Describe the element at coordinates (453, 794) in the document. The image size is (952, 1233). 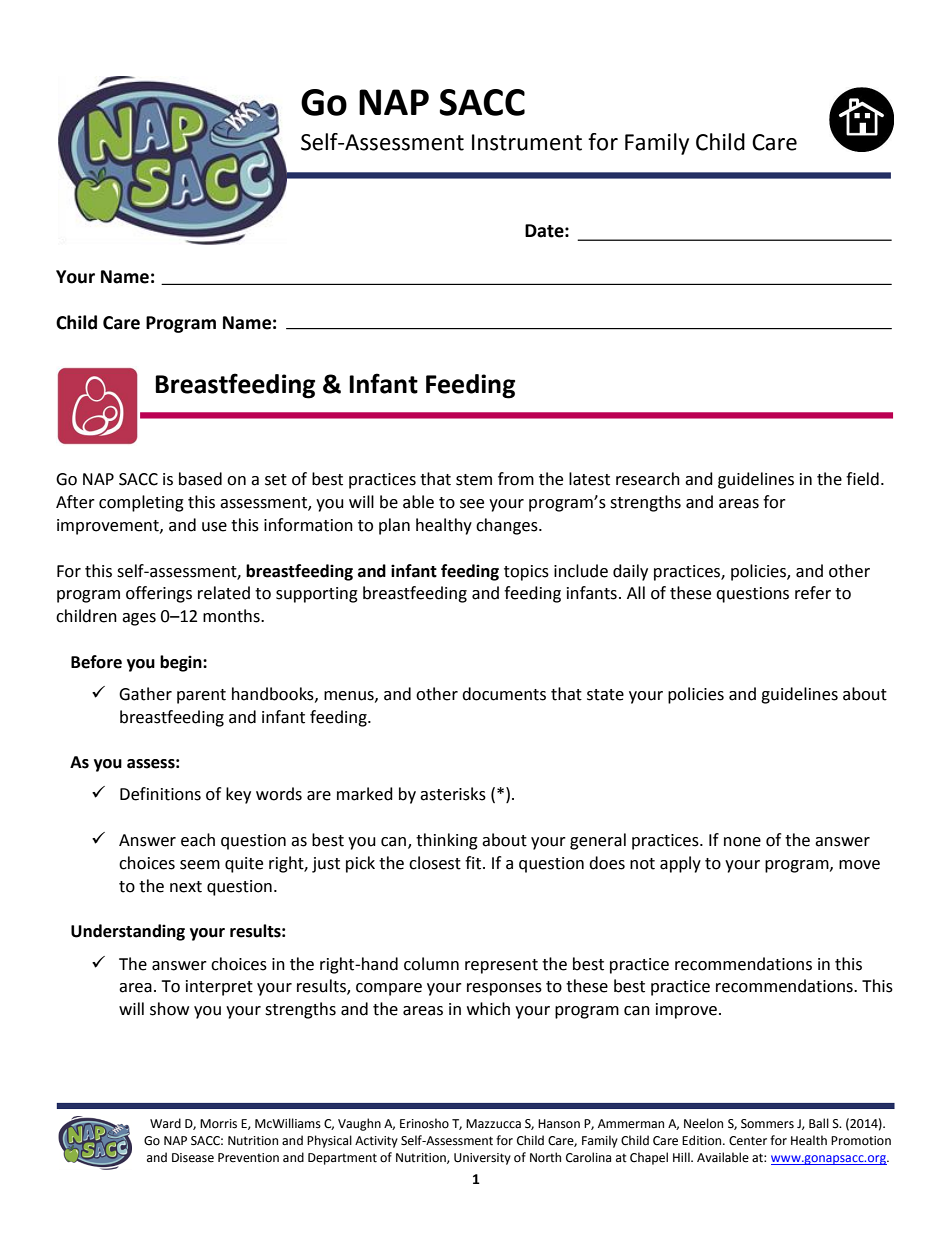
I see `asterisks` at that location.
